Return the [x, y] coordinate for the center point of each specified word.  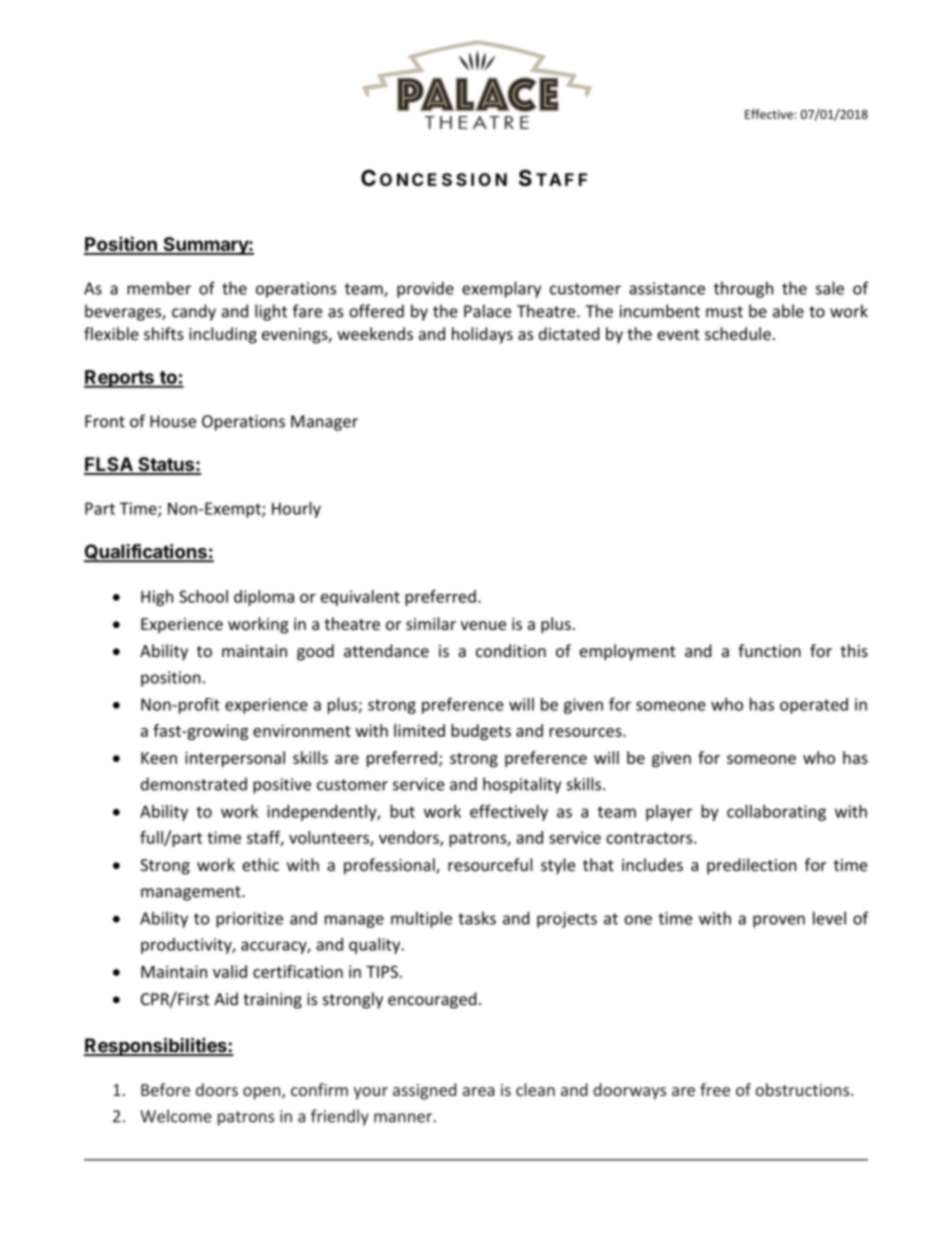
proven [779, 921]
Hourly [296, 510]
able [788, 311]
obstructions [804, 1089]
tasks [477, 918]
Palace [487, 311]
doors [217, 1089]
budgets [481, 732]
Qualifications [146, 553]
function [769, 650]
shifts [164, 333]
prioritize [249, 920]
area [478, 1091]
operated [814, 706]
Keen [159, 758]
